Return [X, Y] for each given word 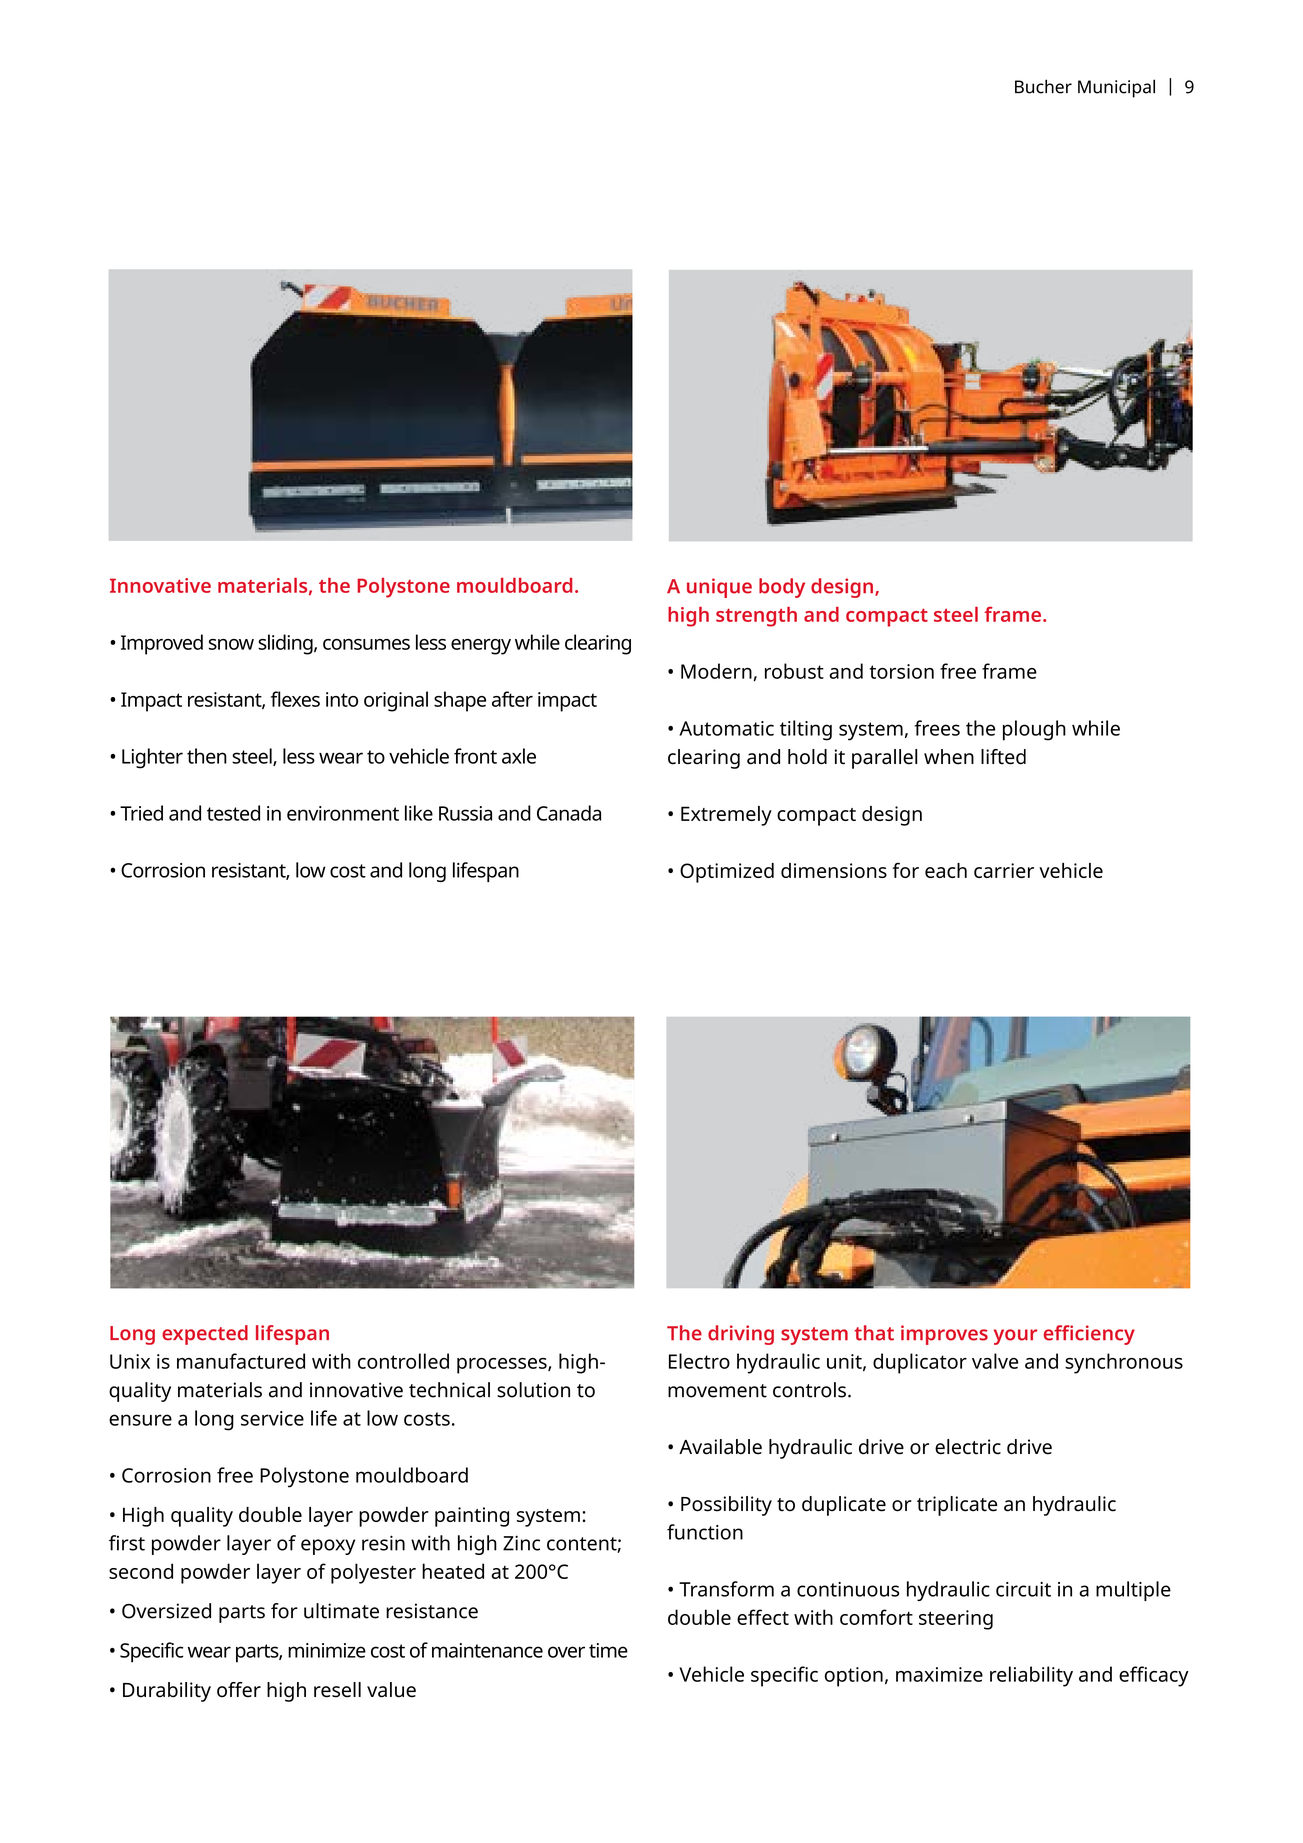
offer [239, 1690]
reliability [1031, 1676]
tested [233, 813]
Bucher [1043, 86]
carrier [1004, 870]
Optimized [727, 873]
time [608, 1650]
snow [231, 644]
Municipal [1116, 88]
